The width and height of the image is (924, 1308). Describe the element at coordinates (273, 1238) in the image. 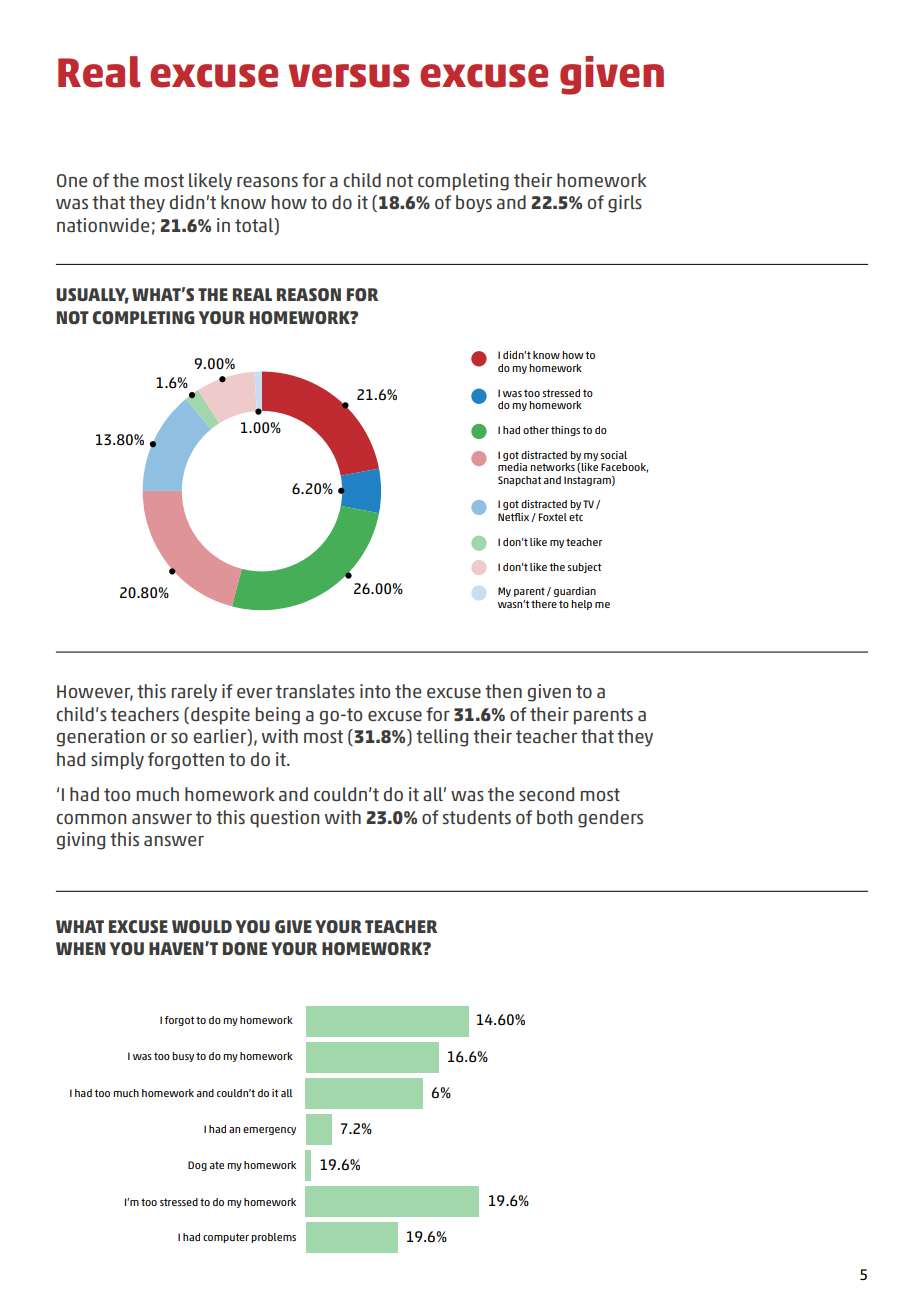

I see `problems` at that location.
